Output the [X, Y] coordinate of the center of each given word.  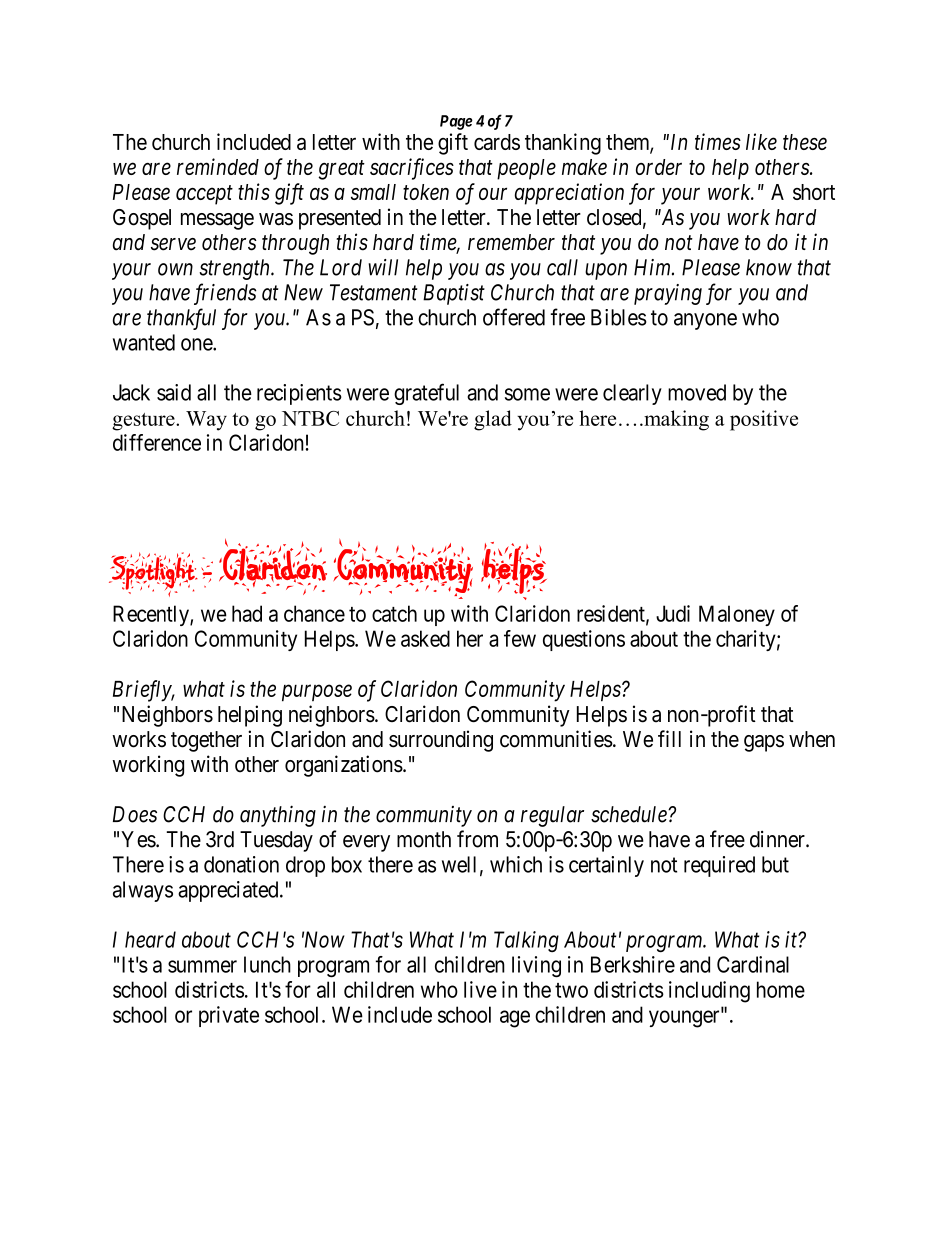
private [229, 1016]
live [480, 989]
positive [764, 420]
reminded [218, 166]
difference [157, 442]
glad [493, 420]
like [761, 141]
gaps [764, 743]
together [206, 741]
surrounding [441, 741]
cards [497, 142]
